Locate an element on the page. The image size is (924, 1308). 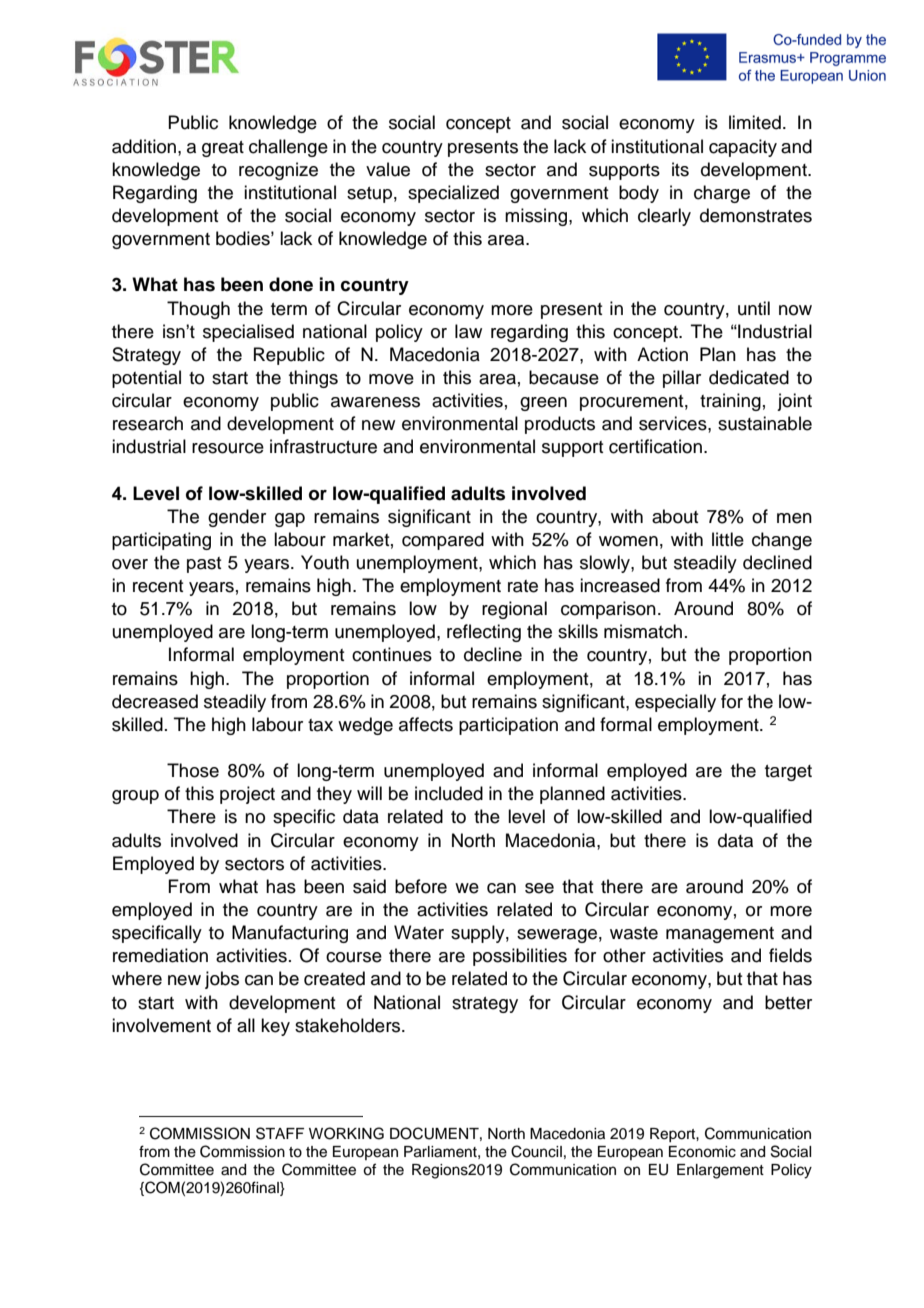
specialized is located at coordinates (453, 194).
